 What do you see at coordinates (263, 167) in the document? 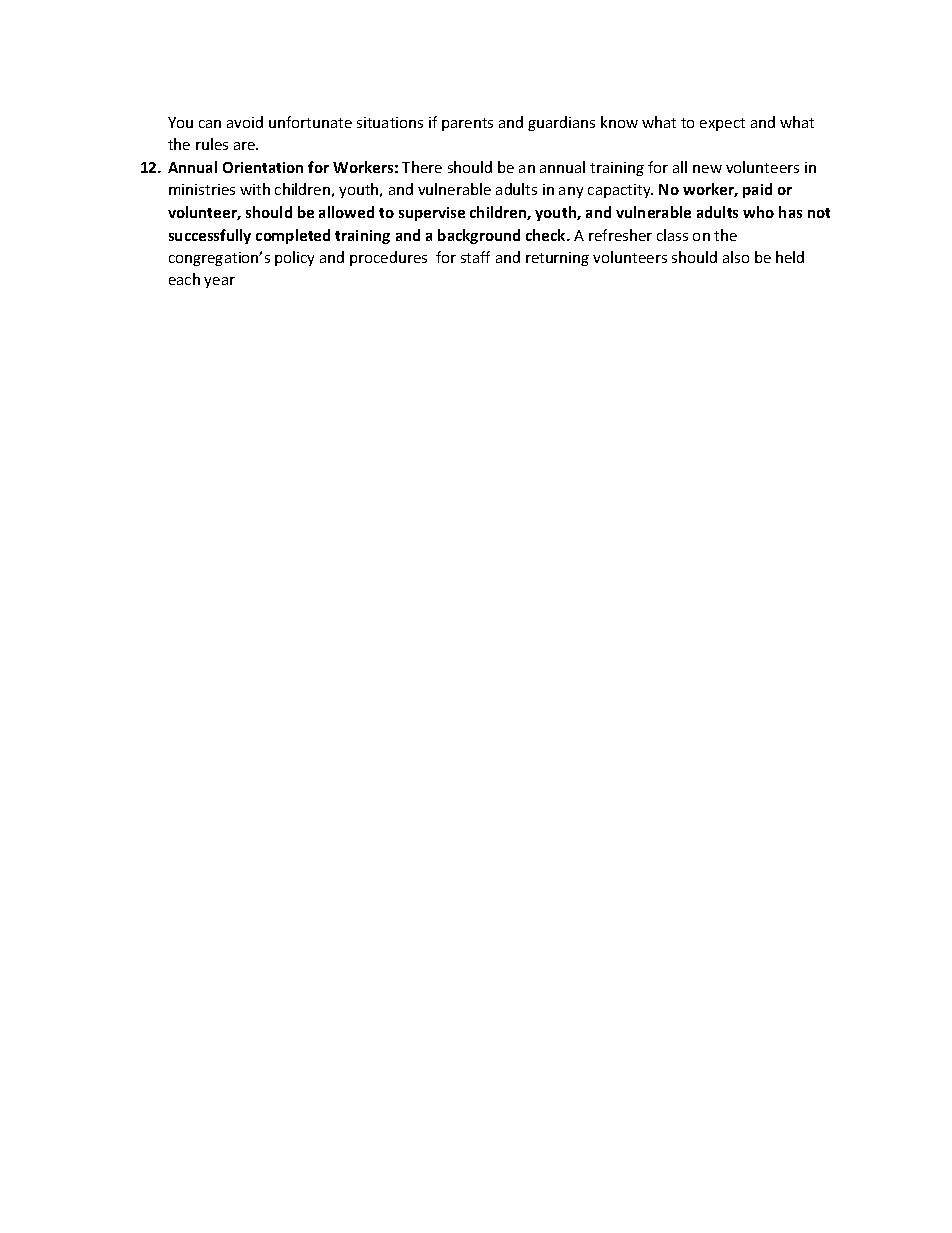
I see `Orientation` at bounding box center [263, 167].
